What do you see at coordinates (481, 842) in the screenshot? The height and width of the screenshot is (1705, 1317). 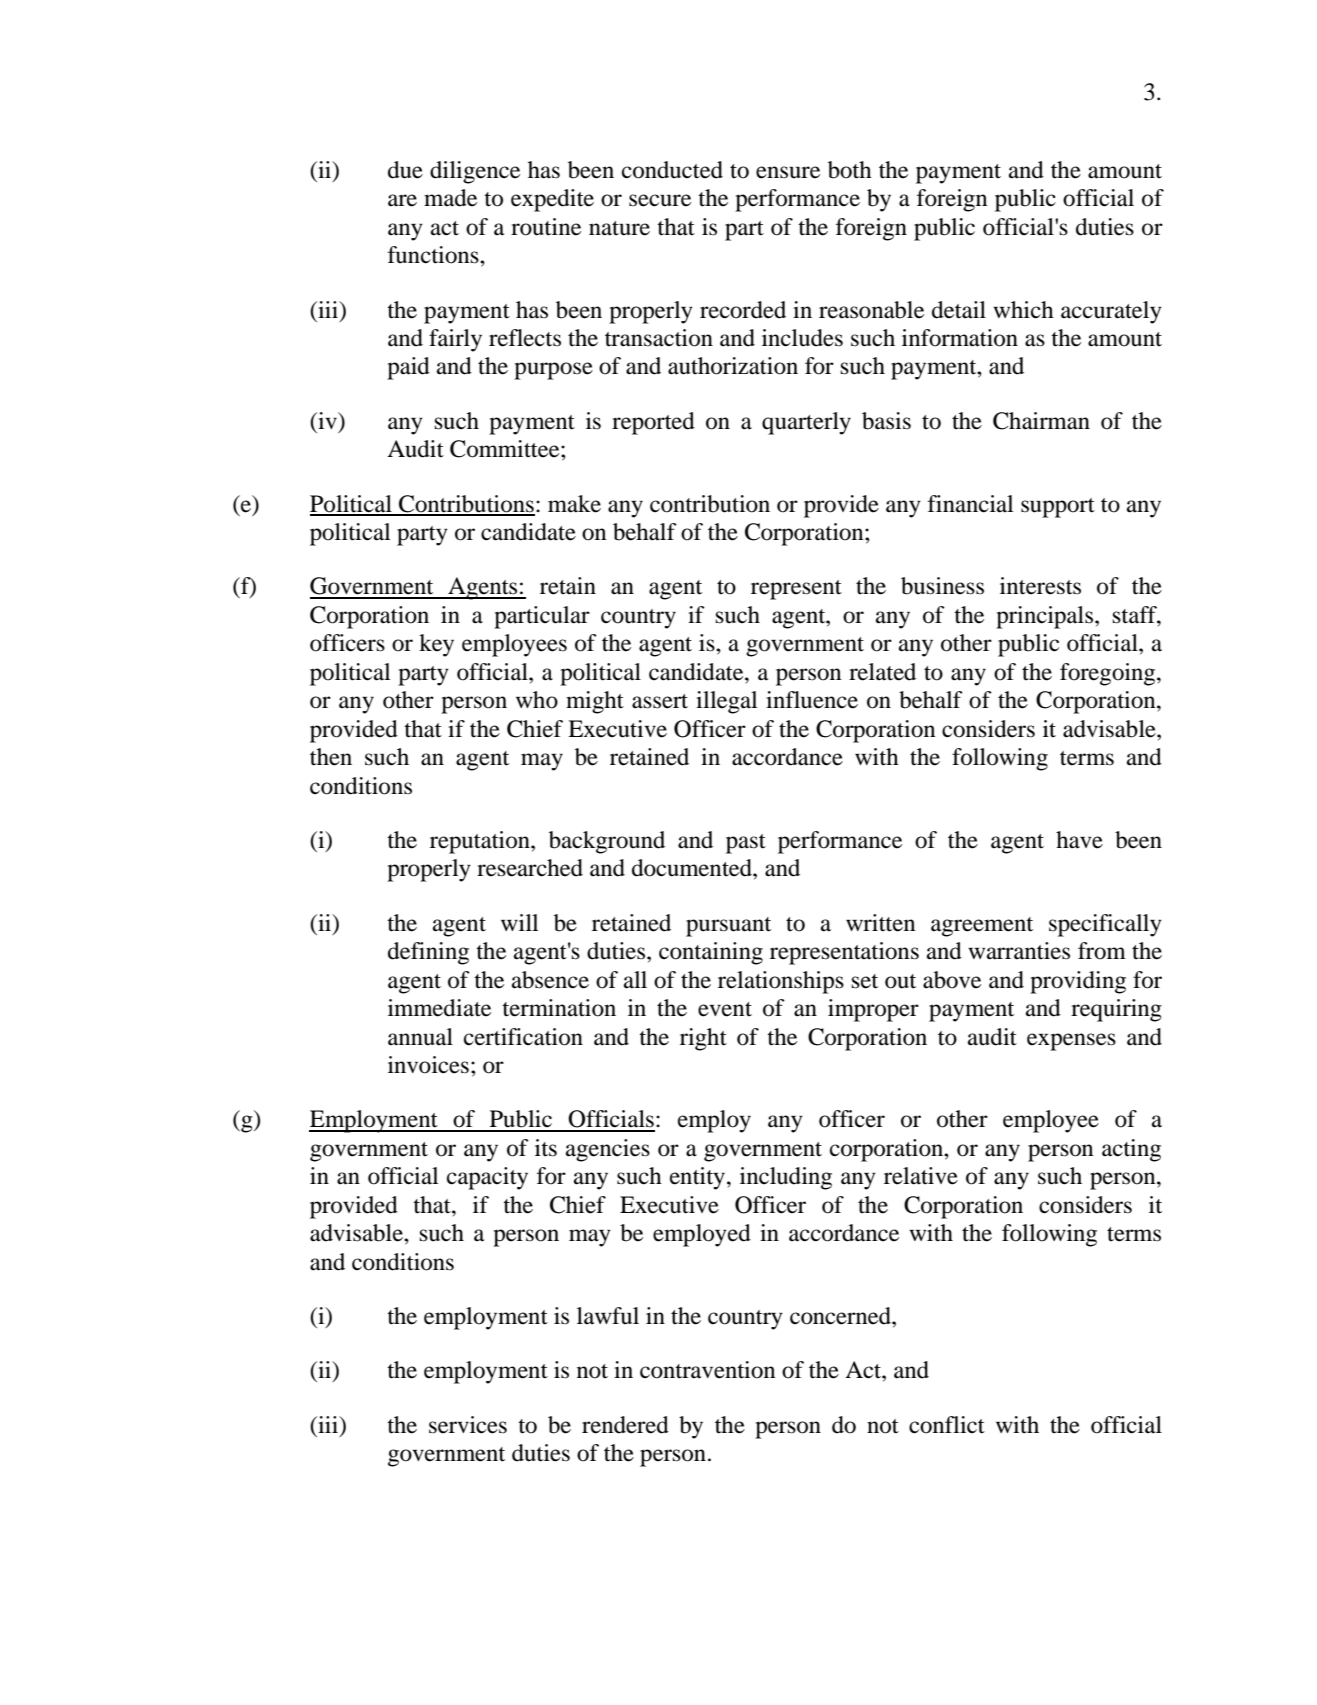 I see `reputation` at bounding box center [481, 842].
